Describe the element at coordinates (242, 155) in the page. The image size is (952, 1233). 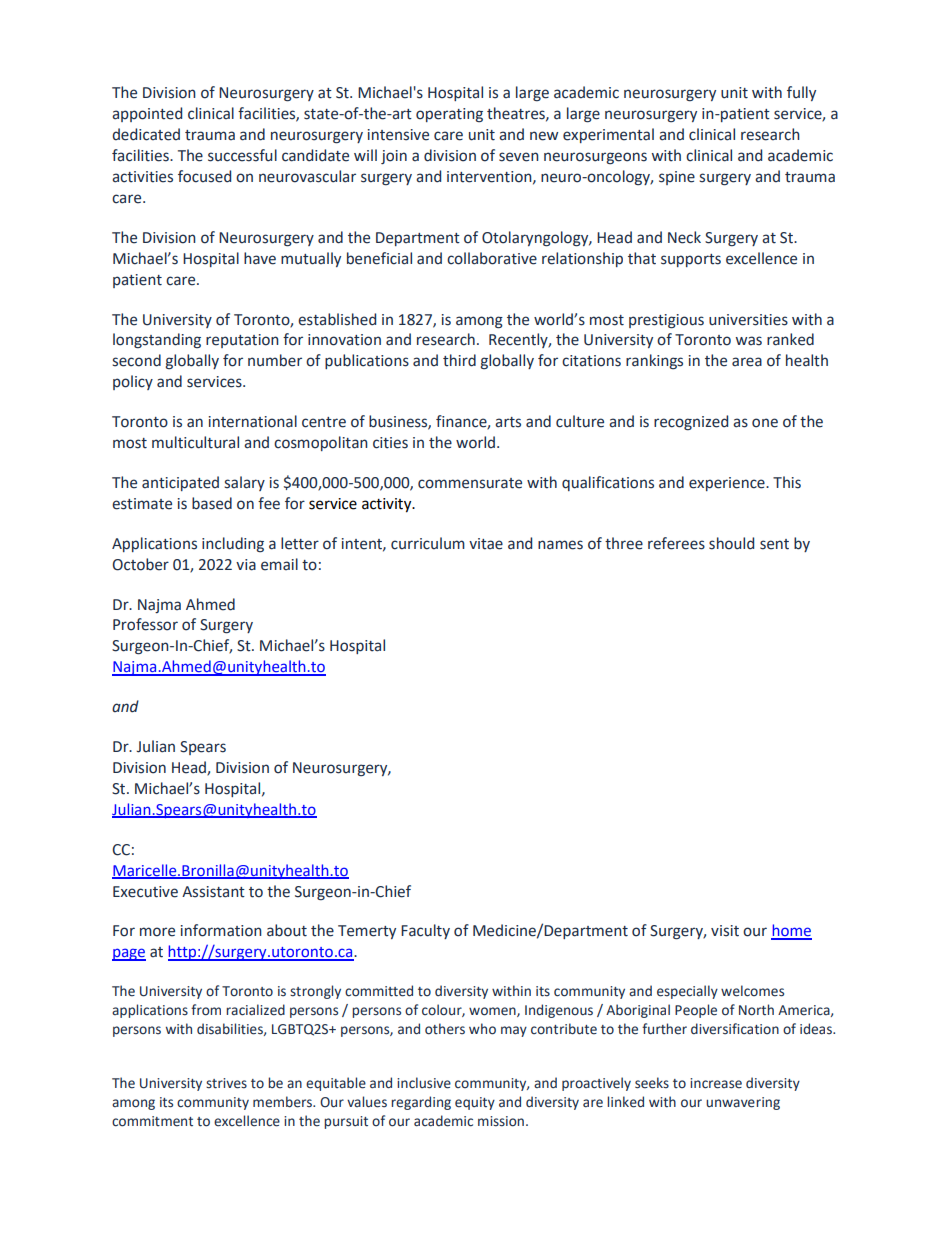
I see `successful` at that location.
